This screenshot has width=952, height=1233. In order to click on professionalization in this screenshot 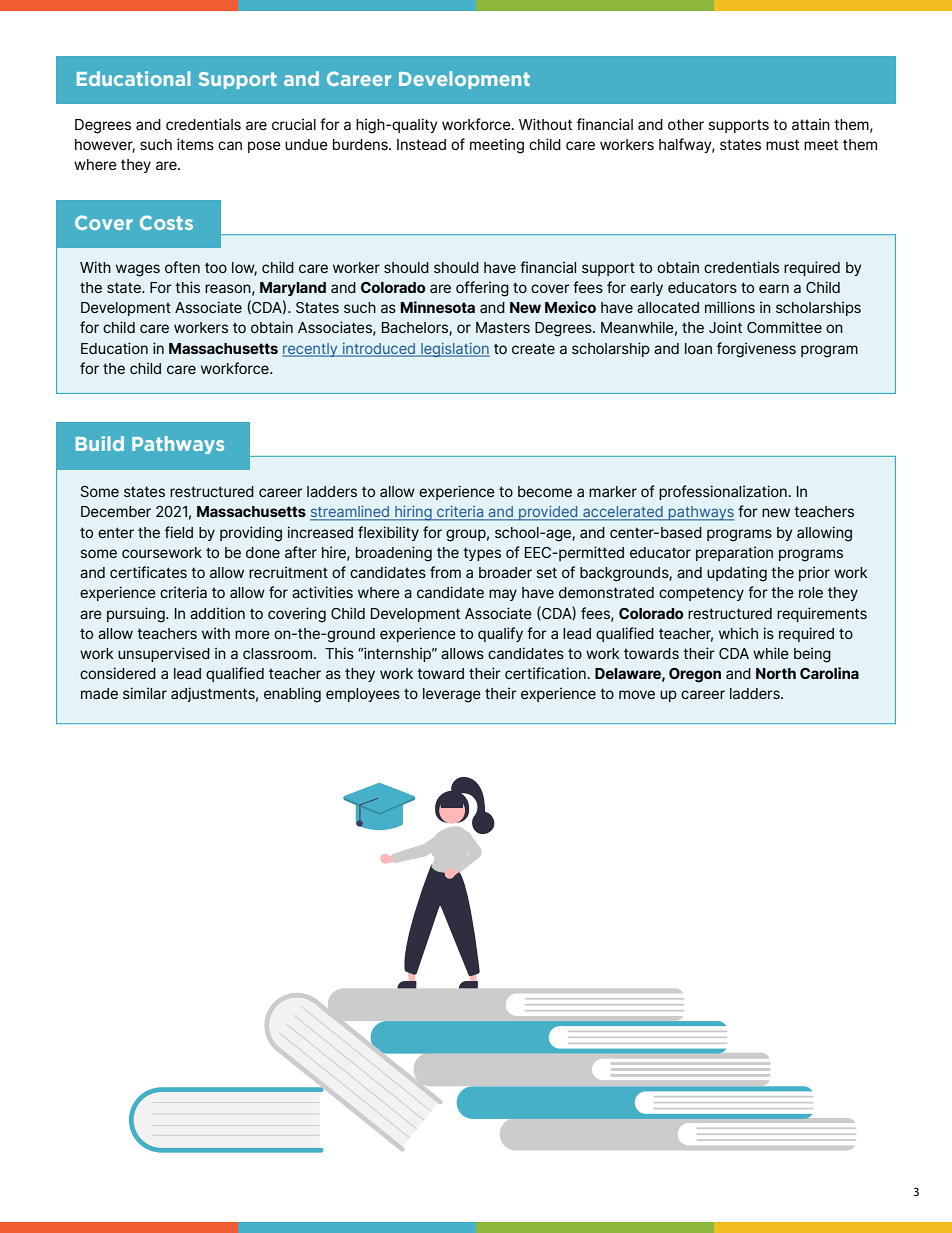, I will do `click(724, 492)`.
